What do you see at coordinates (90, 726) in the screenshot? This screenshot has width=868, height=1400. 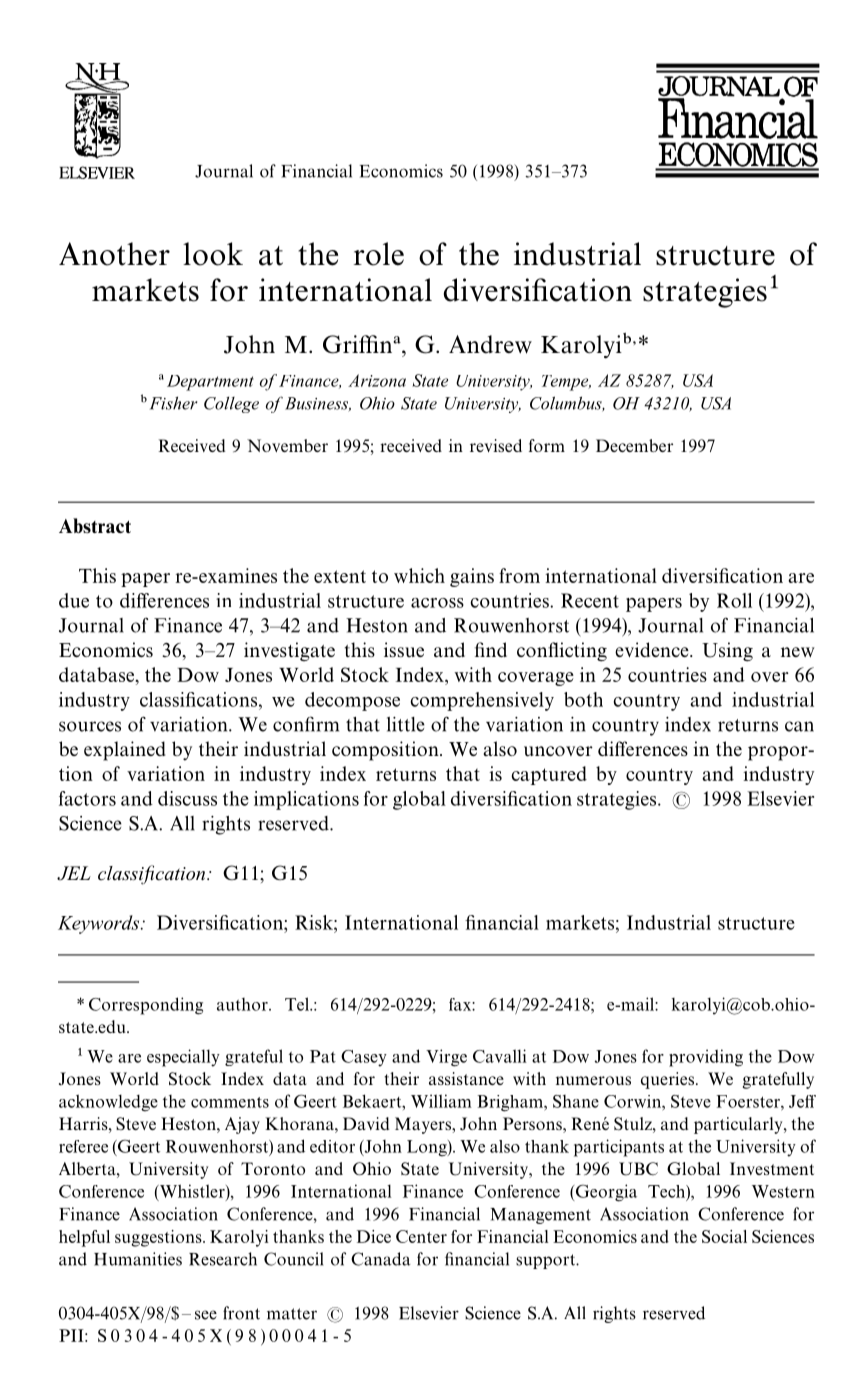 I see `sources` at bounding box center [90, 726].
